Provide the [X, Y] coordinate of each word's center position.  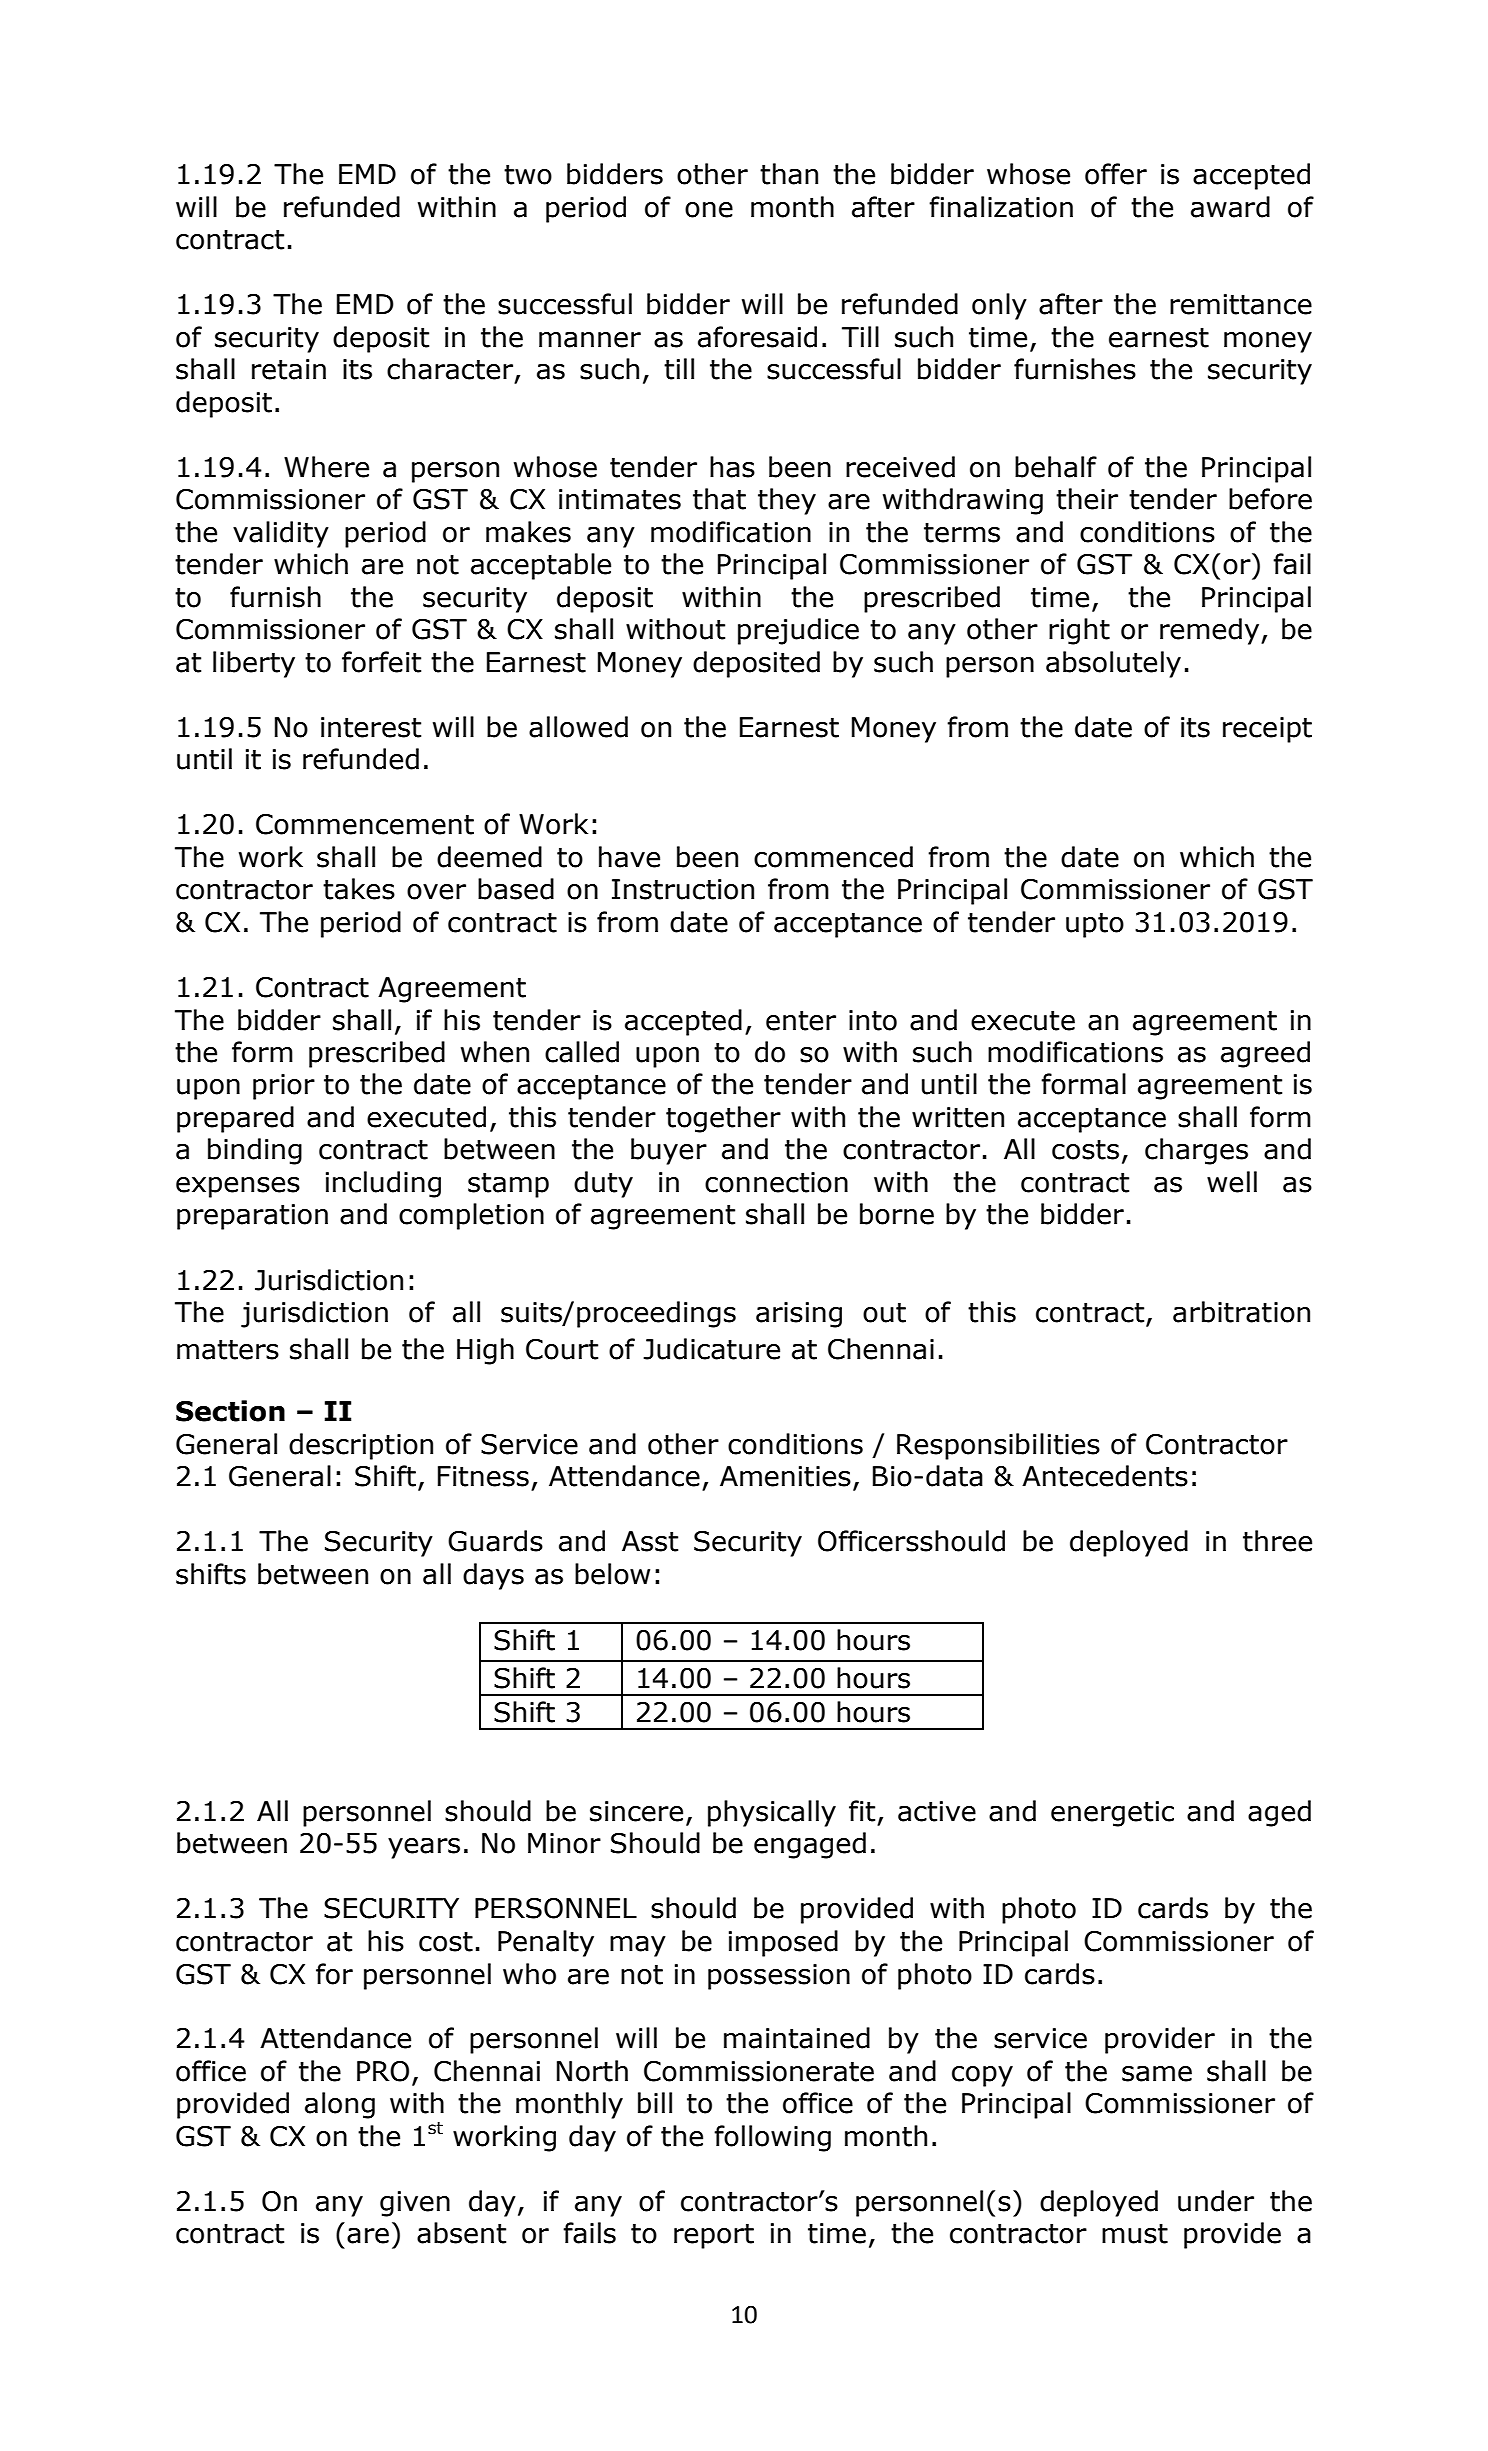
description [361, 1446]
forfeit [381, 662]
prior [284, 1087]
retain [289, 369]
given [415, 2204]
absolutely [1113, 664]
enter [801, 1021]
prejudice [798, 631]
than [789, 174]
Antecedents [1105, 1476]
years [424, 1848]
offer [1116, 174]
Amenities [785, 1476]
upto [1095, 925]
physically [772, 1813]
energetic [1112, 1814]
